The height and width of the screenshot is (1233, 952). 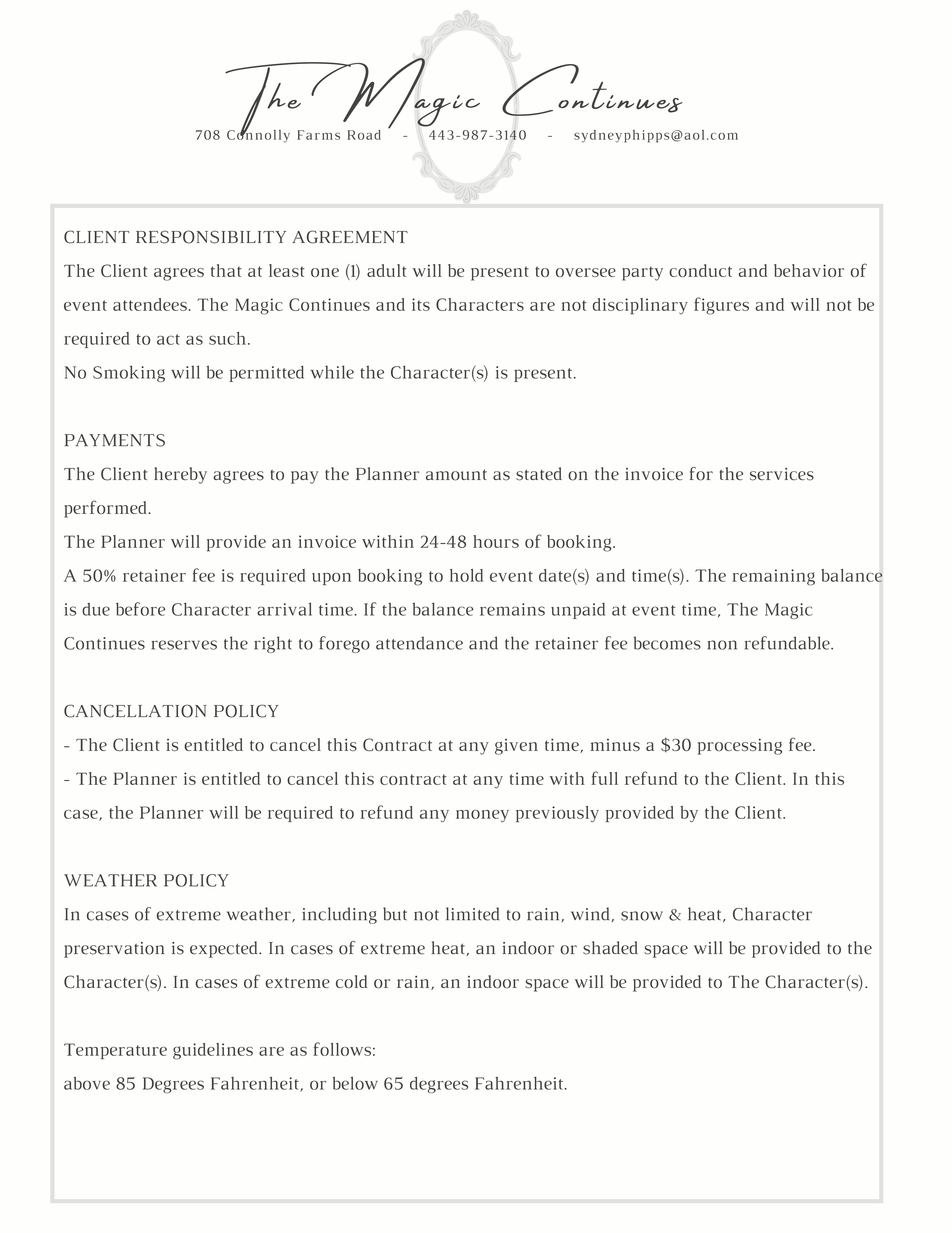 What do you see at coordinates (700, 270) in the screenshot?
I see `conduct` at bounding box center [700, 270].
